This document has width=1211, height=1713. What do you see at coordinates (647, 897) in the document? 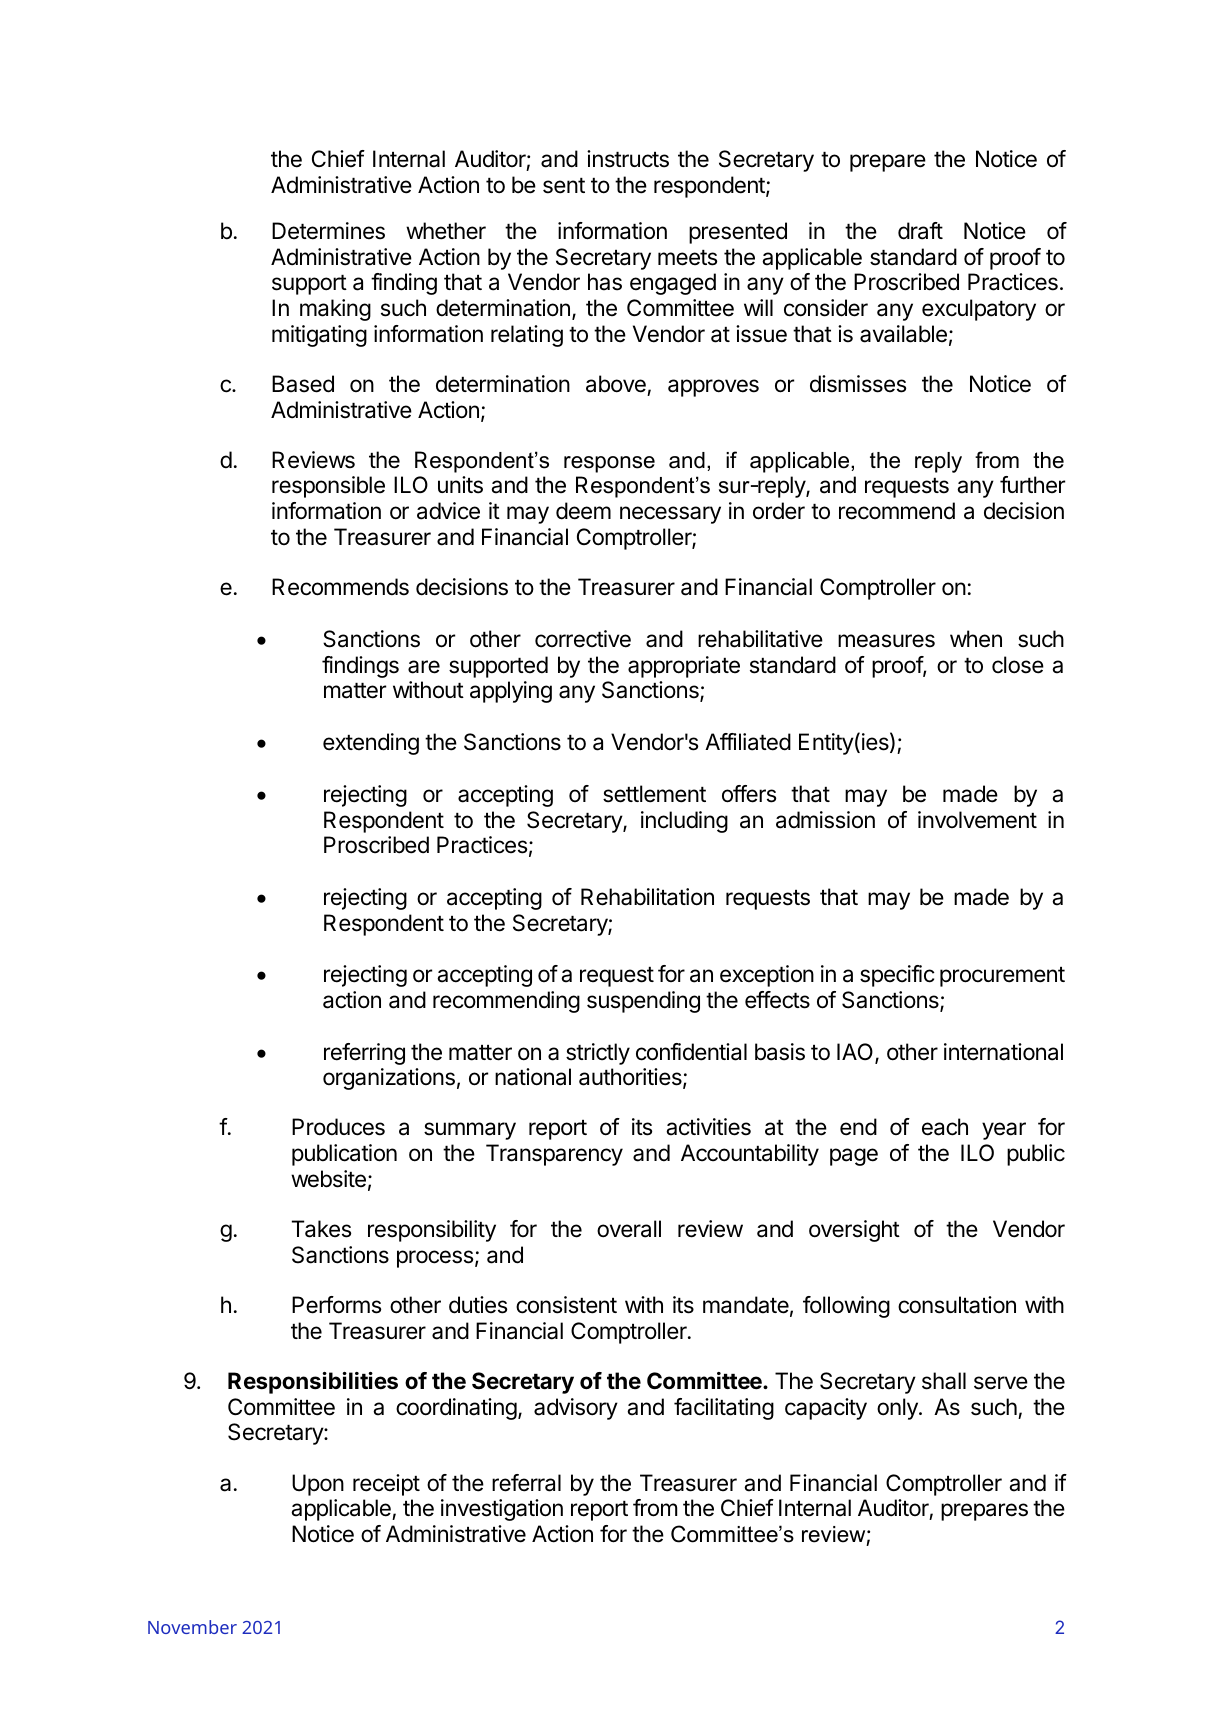
I see `Rehabilitation` at bounding box center [647, 897].
